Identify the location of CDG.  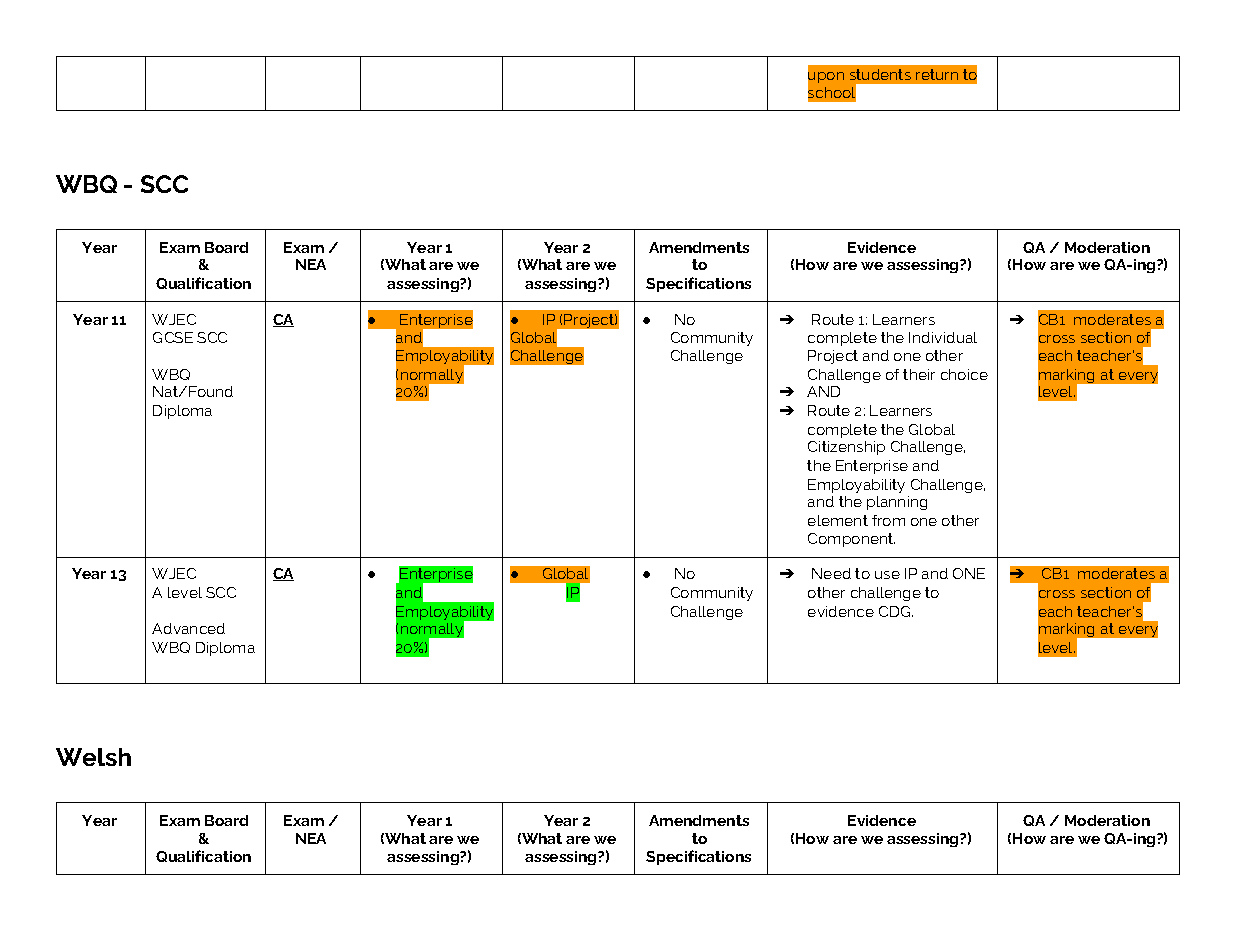
(896, 611).
